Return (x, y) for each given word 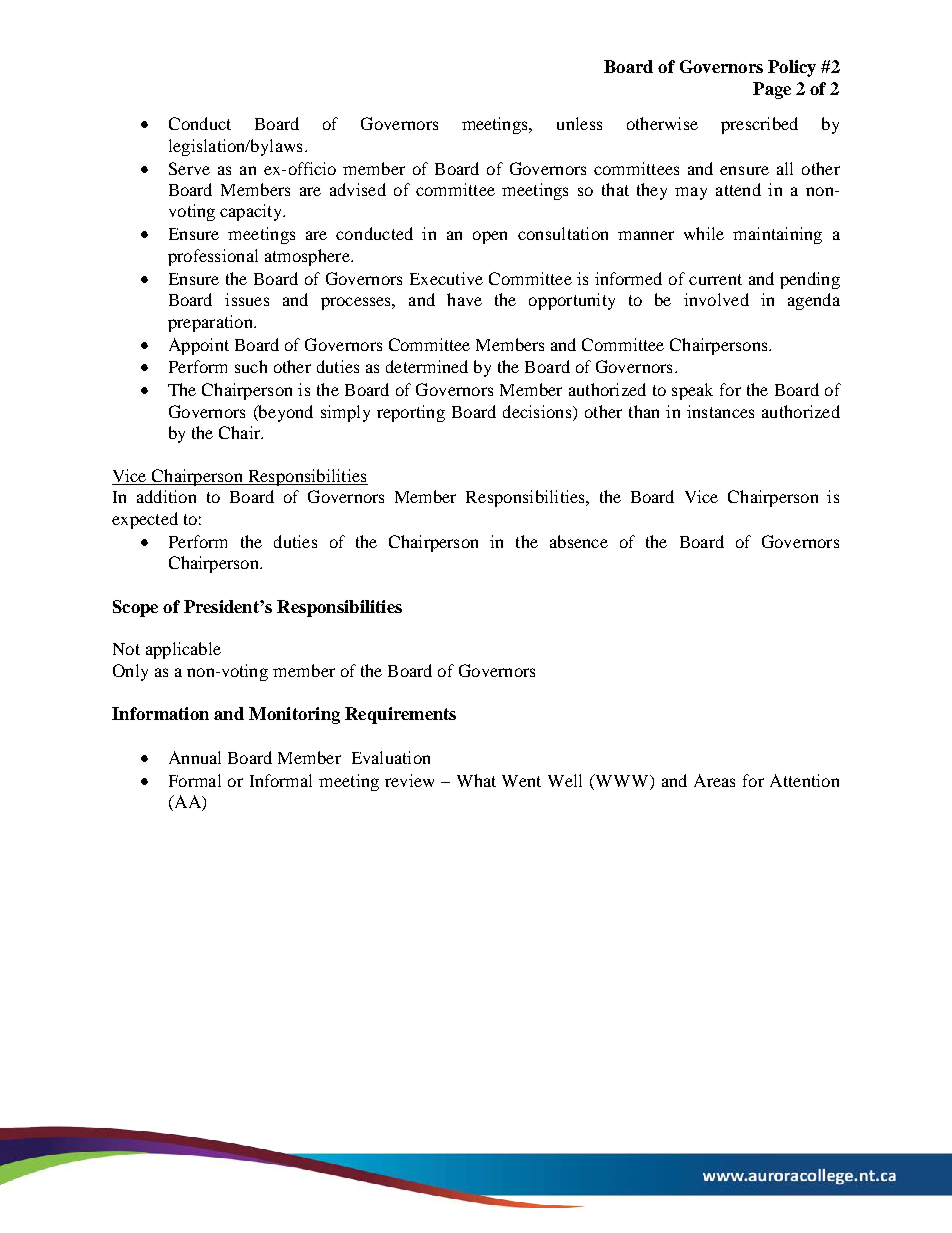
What (476, 780)
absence (579, 541)
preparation (211, 323)
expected (145, 520)
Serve (189, 168)
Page (772, 90)
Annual (195, 757)
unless (579, 123)
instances (720, 411)
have (464, 299)
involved (716, 299)
